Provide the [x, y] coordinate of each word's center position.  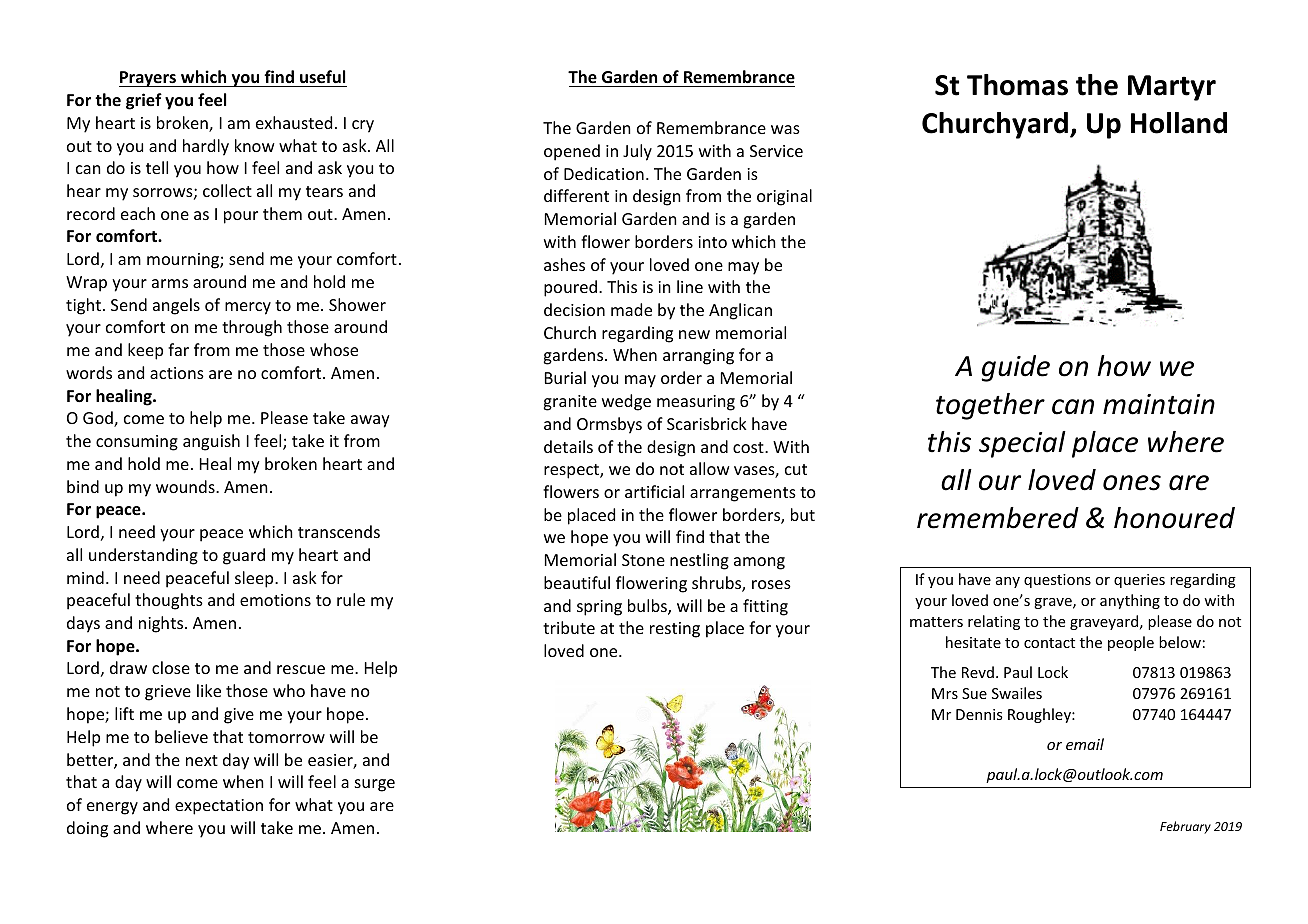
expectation [219, 807]
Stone [643, 560]
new [694, 334]
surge [375, 785]
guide [1015, 368]
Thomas [1017, 85]
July [637, 152]
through [252, 328]
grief [144, 101]
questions [1057, 581]
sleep [255, 579]
